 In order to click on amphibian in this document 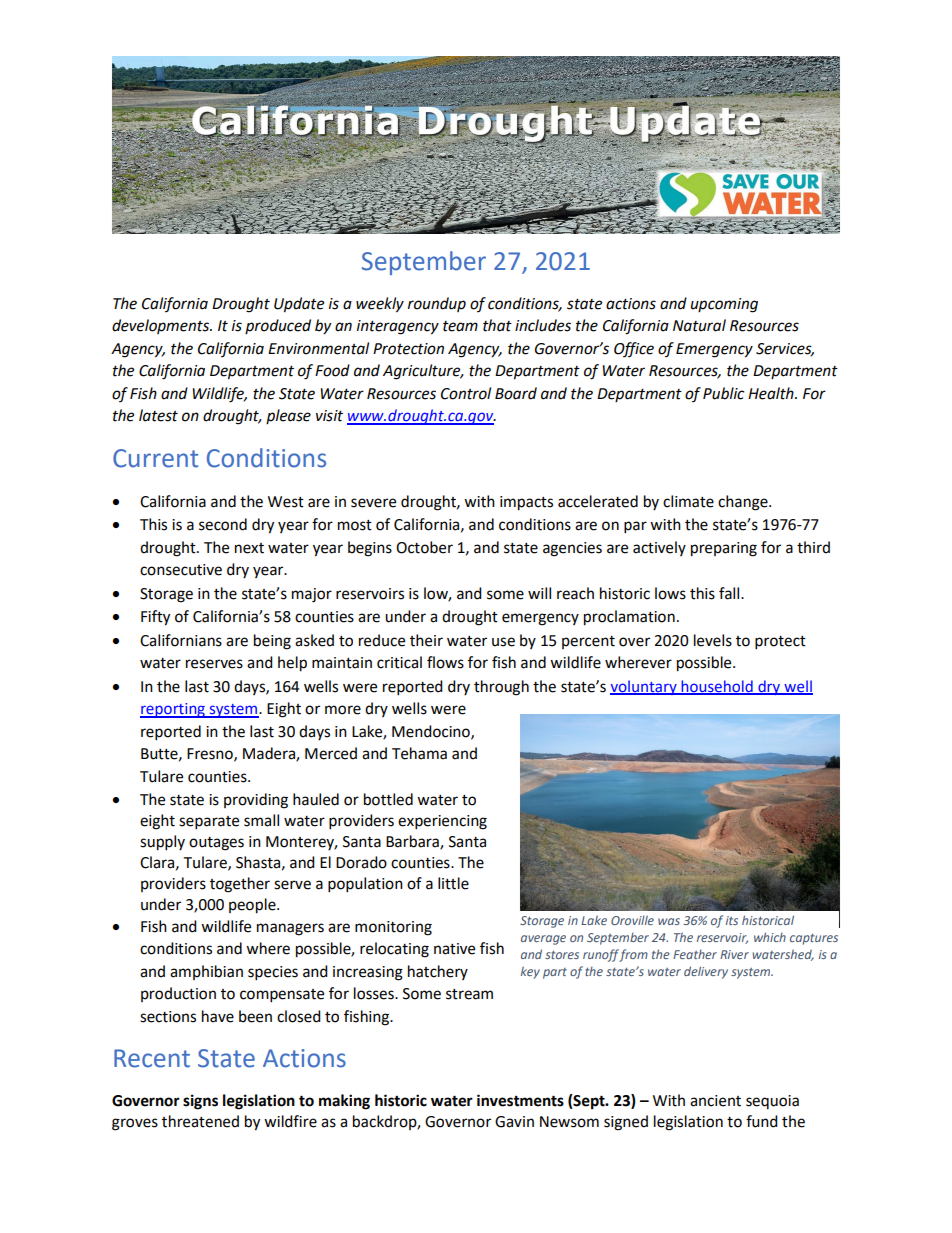, I will do `click(206, 972)`.
